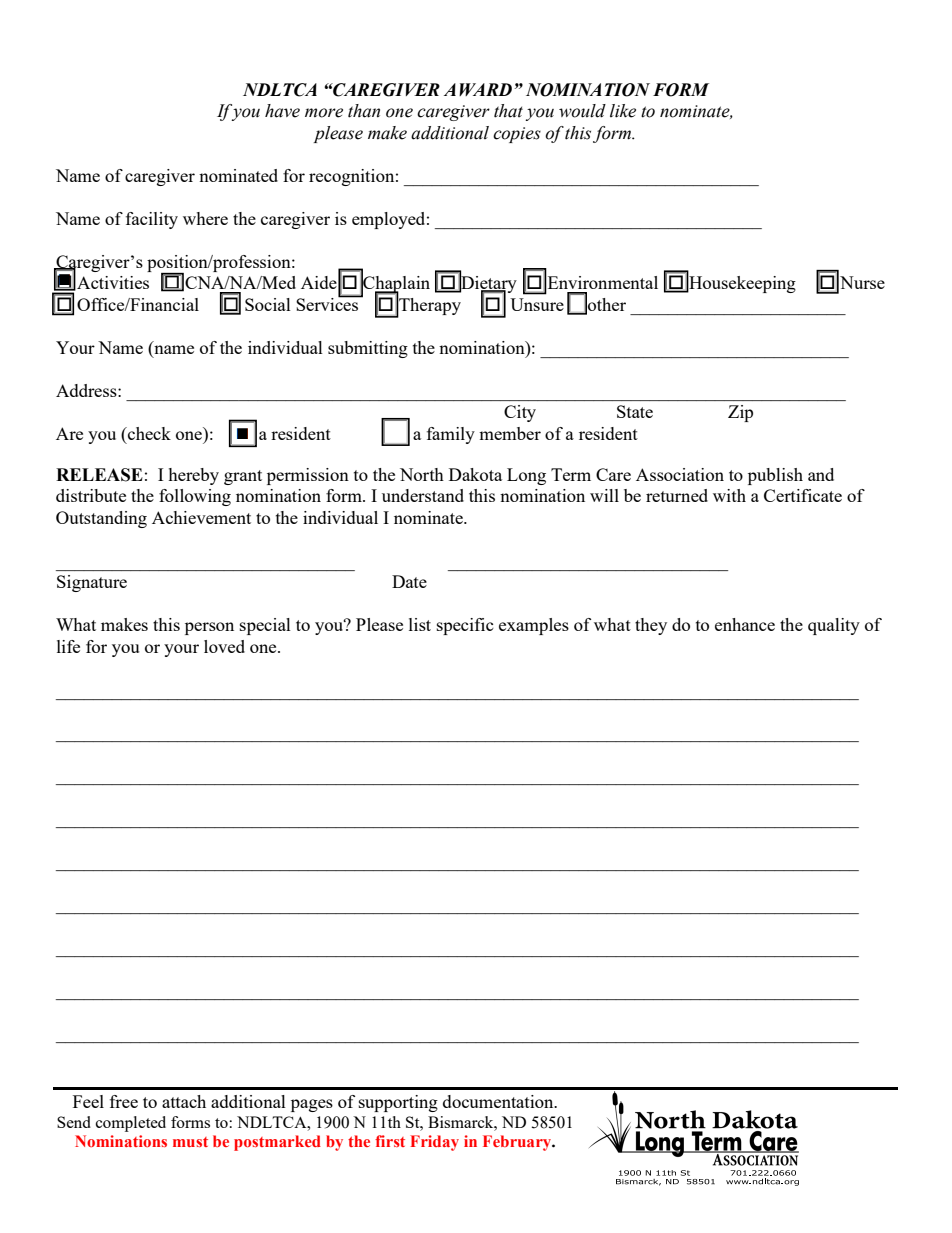 The image size is (952, 1233). Describe the element at coordinates (184, 1101) in the screenshot. I see `attach` at that location.
